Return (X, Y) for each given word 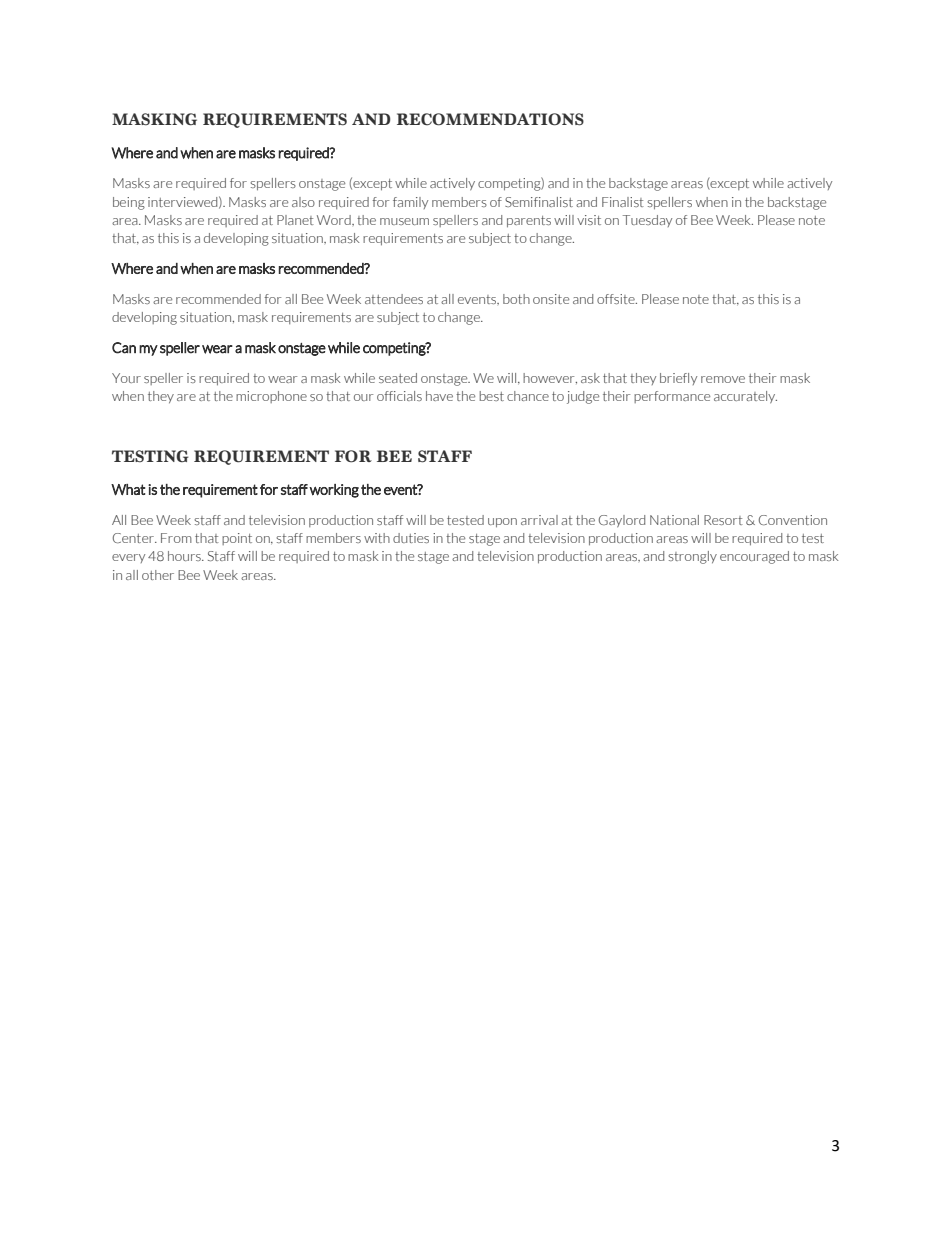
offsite (617, 299)
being (129, 203)
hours (185, 556)
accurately (745, 397)
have (439, 396)
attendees (394, 299)
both (516, 299)
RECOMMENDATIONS (490, 119)
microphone (271, 397)
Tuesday (647, 221)
